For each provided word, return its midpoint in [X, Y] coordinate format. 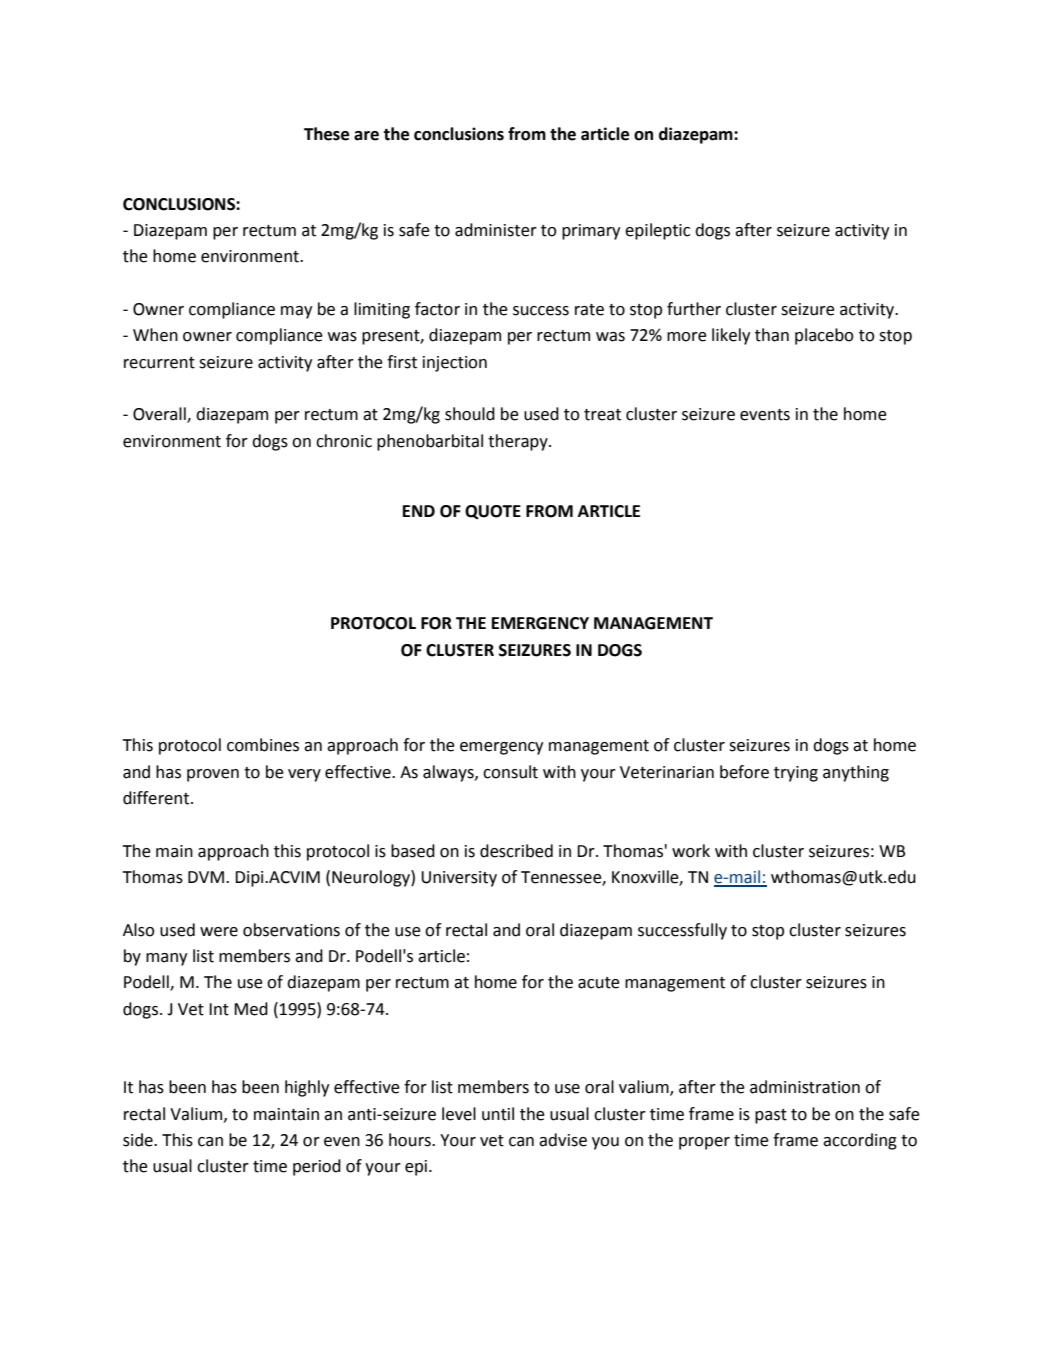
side [139, 1140]
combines [263, 745]
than [772, 335]
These [326, 134]
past [771, 1116]
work [691, 851]
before [744, 772]
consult [510, 772]
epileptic [657, 231]
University [459, 879]
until [498, 1114]
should [470, 414]
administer [496, 230]
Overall [160, 415]
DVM [206, 877]
